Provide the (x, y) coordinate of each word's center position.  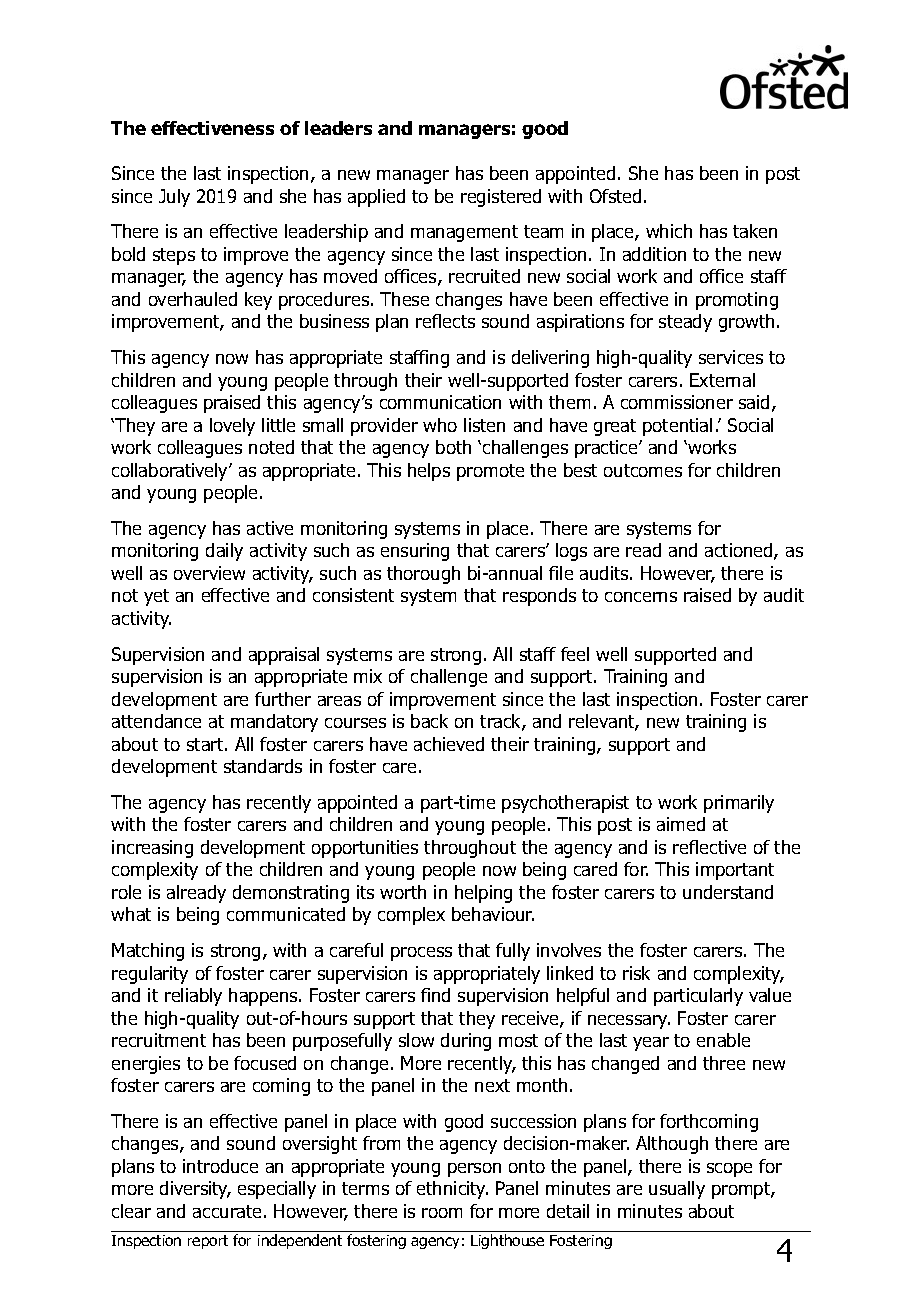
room (442, 1213)
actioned (740, 551)
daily (224, 552)
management (464, 233)
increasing (152, 849)
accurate (227, 1211)
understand (728, 892)
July (174, 198)
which (669, 231)
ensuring (415, 552)
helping (483, 894)
